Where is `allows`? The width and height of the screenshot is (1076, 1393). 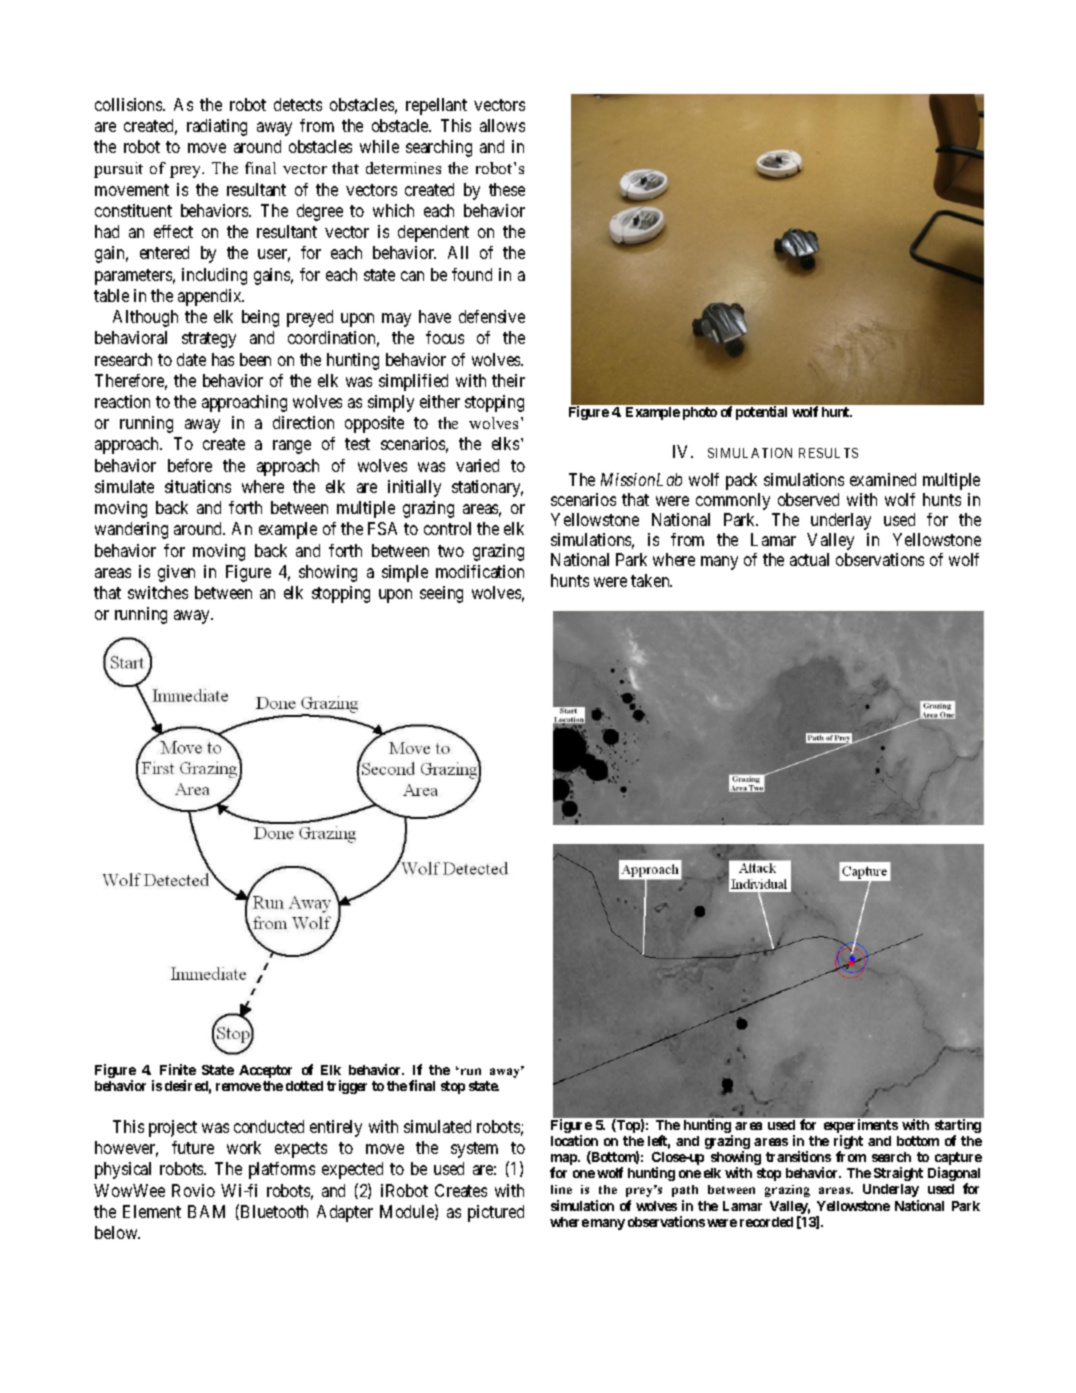 allows is located at coordinates (502, 125).
